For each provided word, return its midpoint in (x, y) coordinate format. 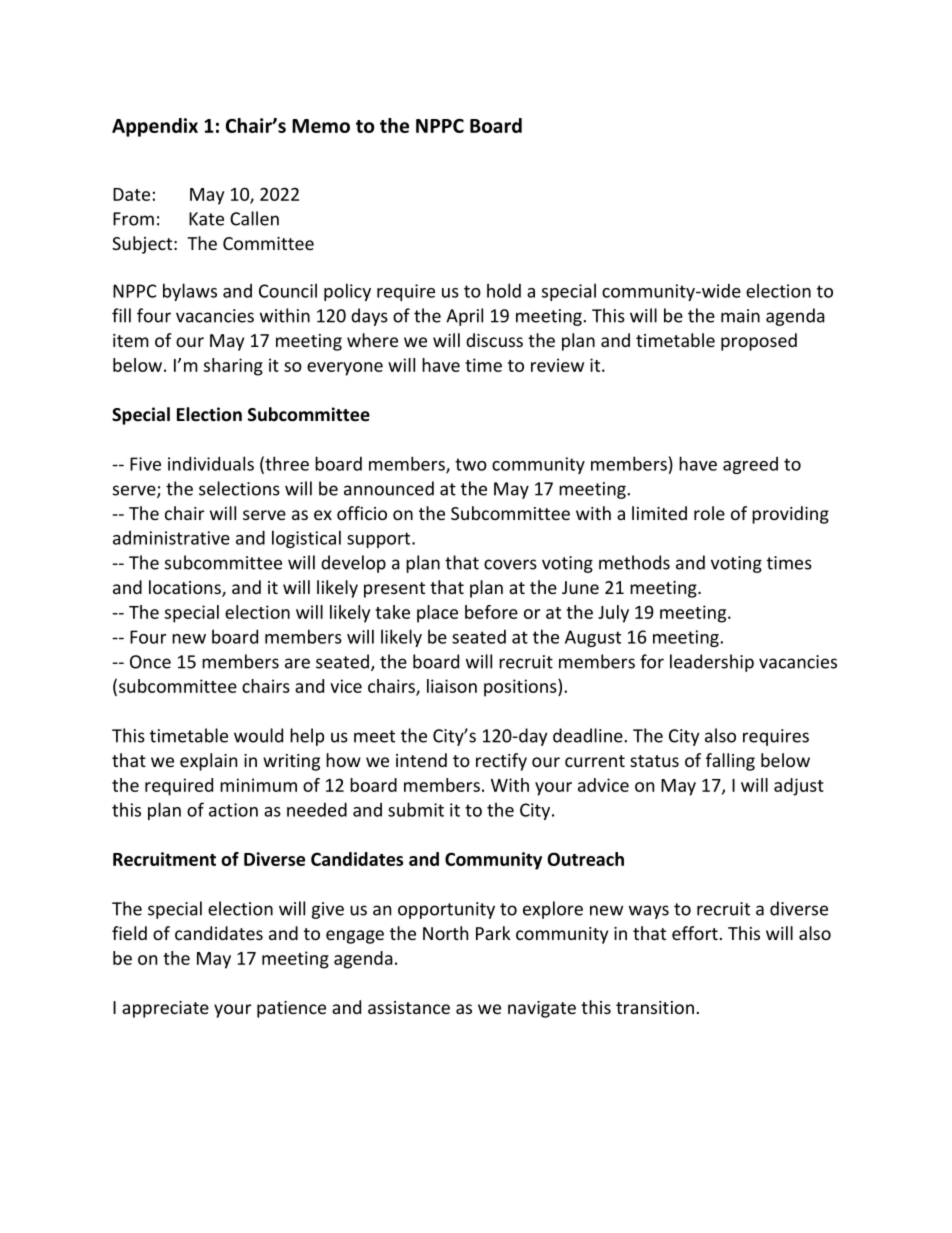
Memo (321, 126)
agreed (750, 465)
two (471, 464)
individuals (211, 463)
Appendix (155, 127)
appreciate (165, 1009)
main (740, 316)
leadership (712, 663)
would (258, 735)
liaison (452, 686)
